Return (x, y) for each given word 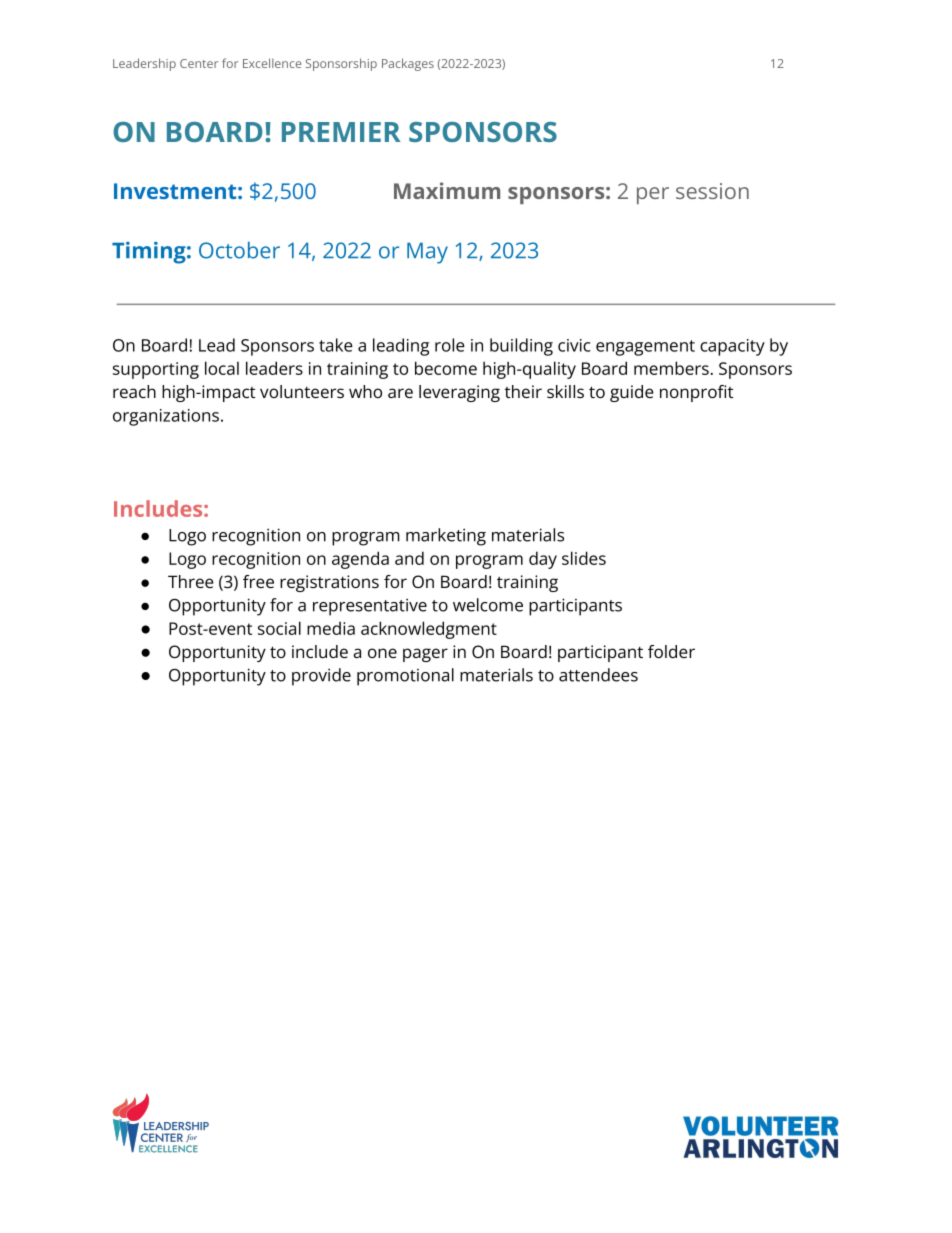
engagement (645, 348)
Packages (408, 64)
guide (632, 393)
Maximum (447, 190)
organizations (166, 417)
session (712, 191)
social (279, 628)
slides (584, 558)
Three (191, 581)
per (653, 195)
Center (199, 63)
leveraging (459, 393)
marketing (446, 537)
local (222, 368)
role (450, 345)
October (239, 250)
